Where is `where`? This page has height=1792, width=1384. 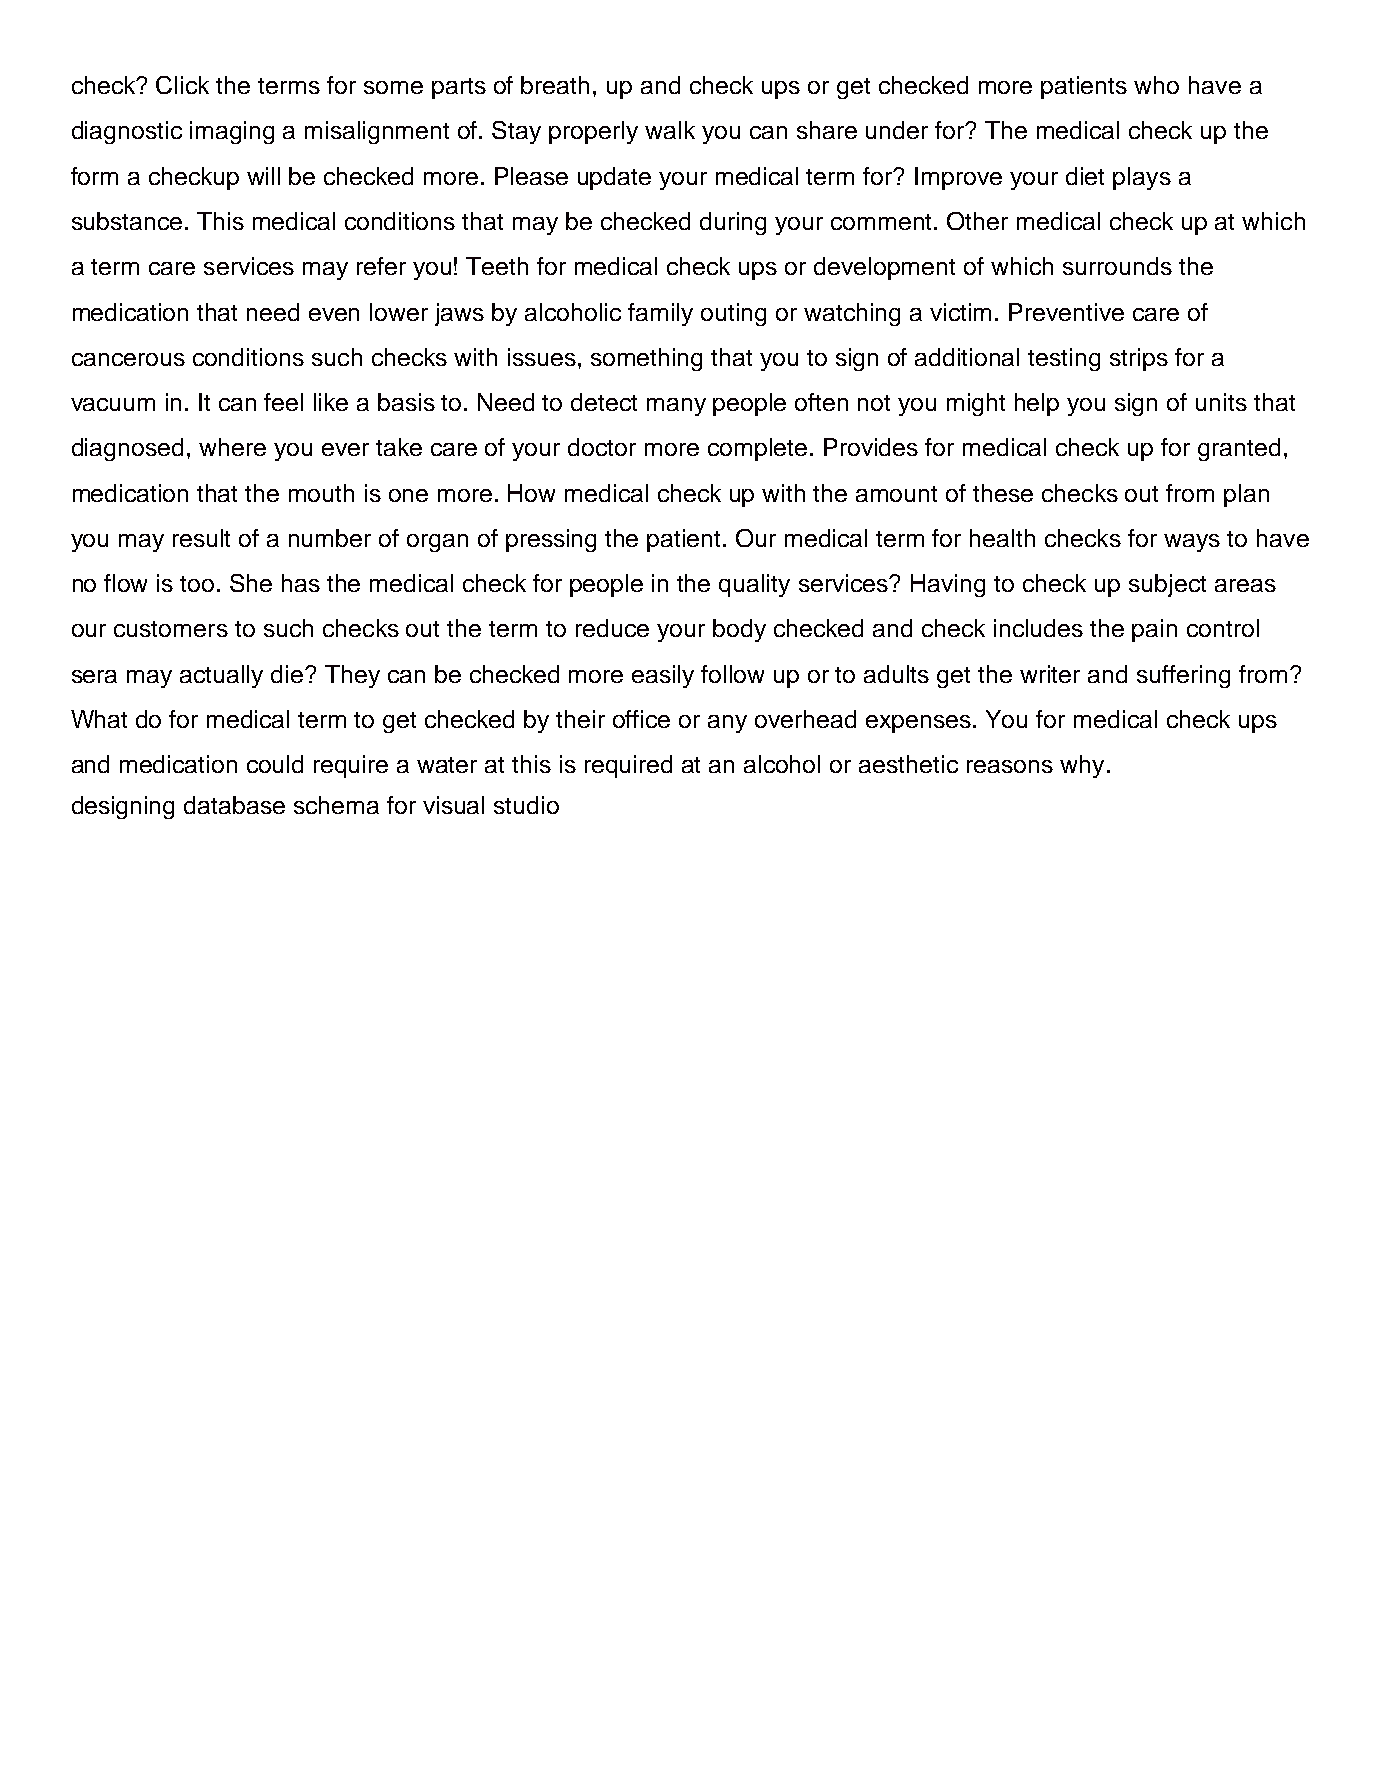
where is located at coordinates (232, 447).
